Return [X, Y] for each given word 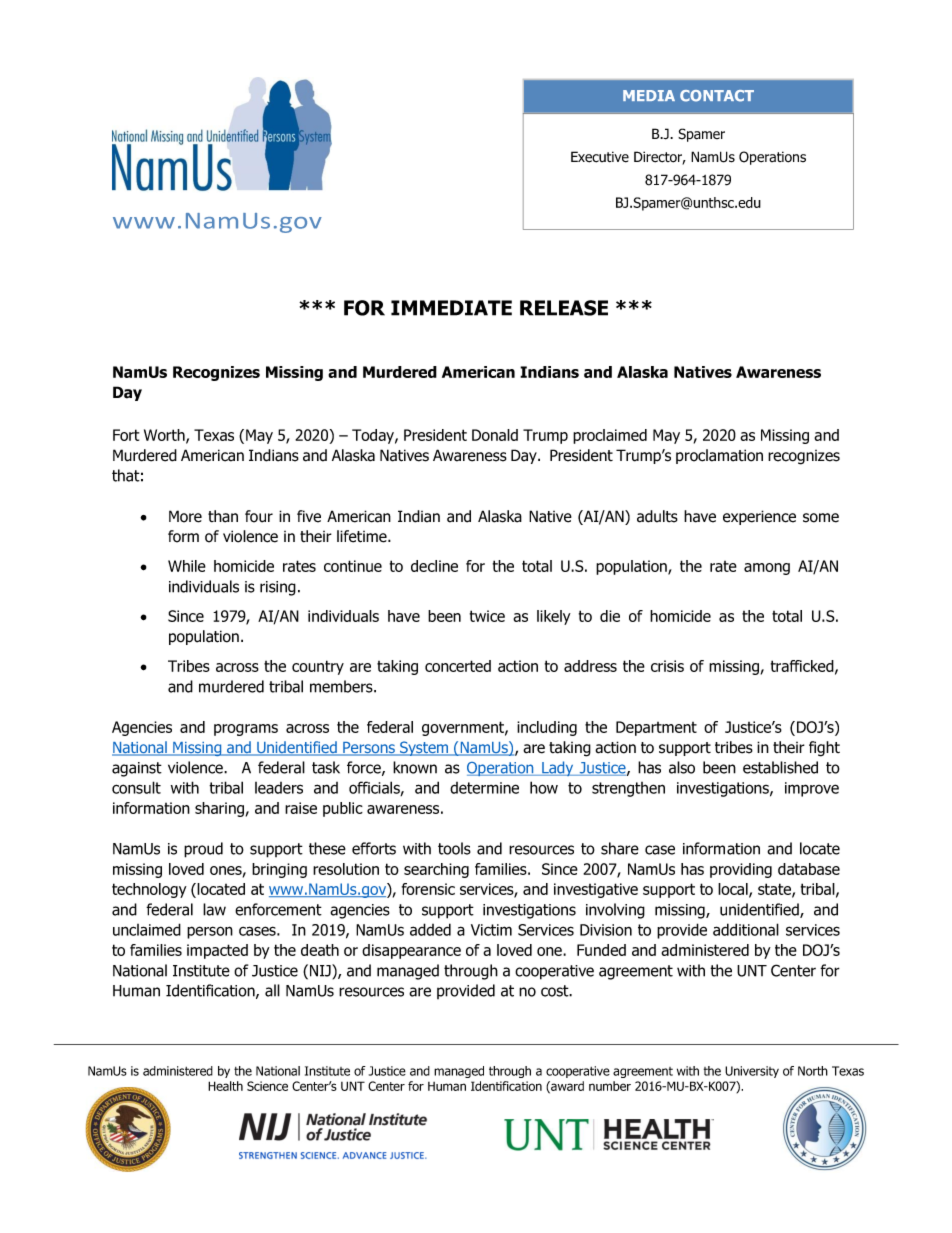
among [767, 569]
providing [741, 870]
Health [225, 1086]
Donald [495, 435]
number [610, 1086]
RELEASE [564, 308]
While [187, 566]
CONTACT [717, 96]
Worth [165, 436]
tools [454, 848]
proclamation [719, 456]
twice [487, 616]
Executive [600, 157]
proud [203, 850]
